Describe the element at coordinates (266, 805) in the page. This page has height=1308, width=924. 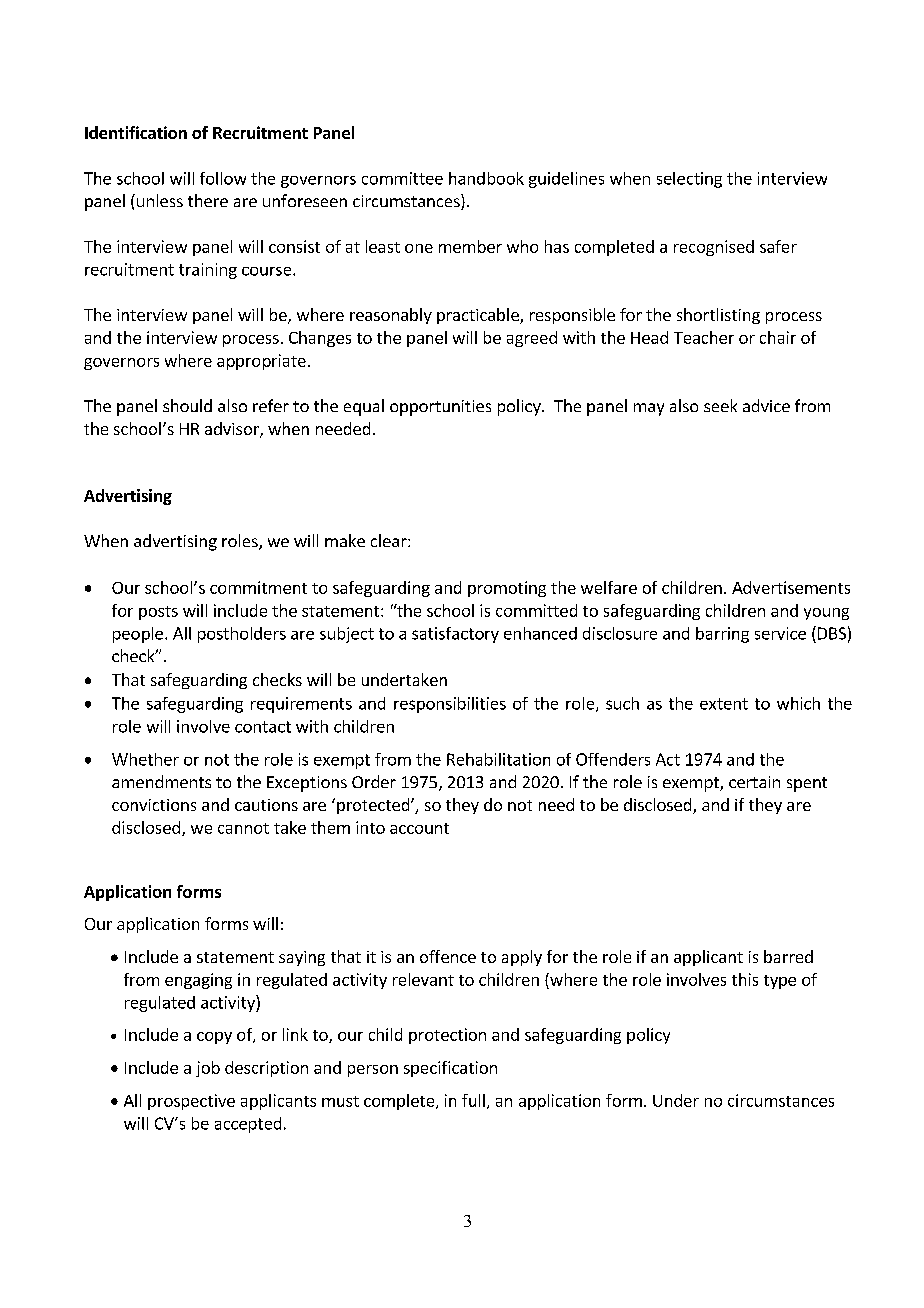
I see `cautions` at that location.
